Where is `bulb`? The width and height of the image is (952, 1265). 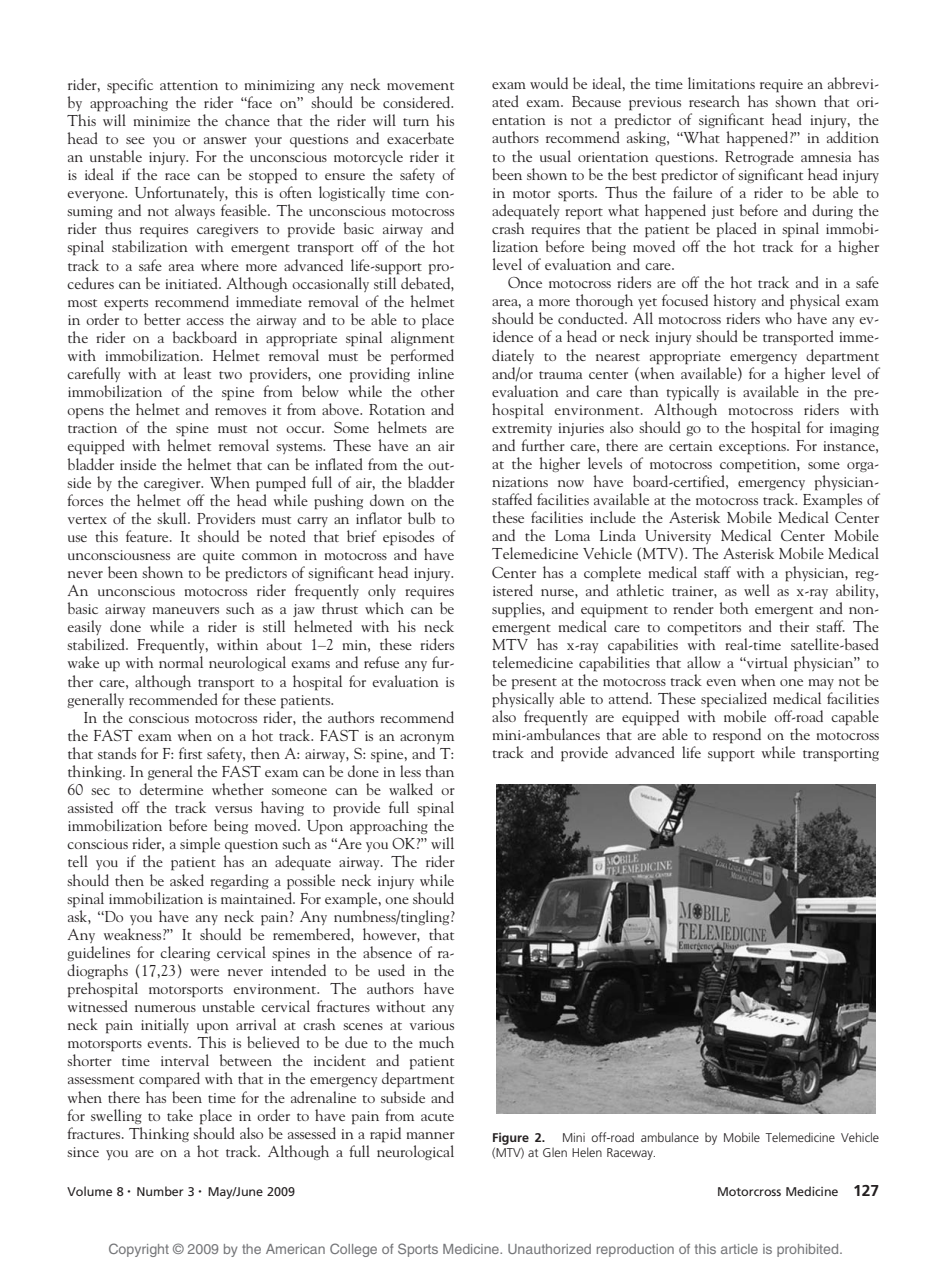
bulb is located at coordinates (421, 518).
